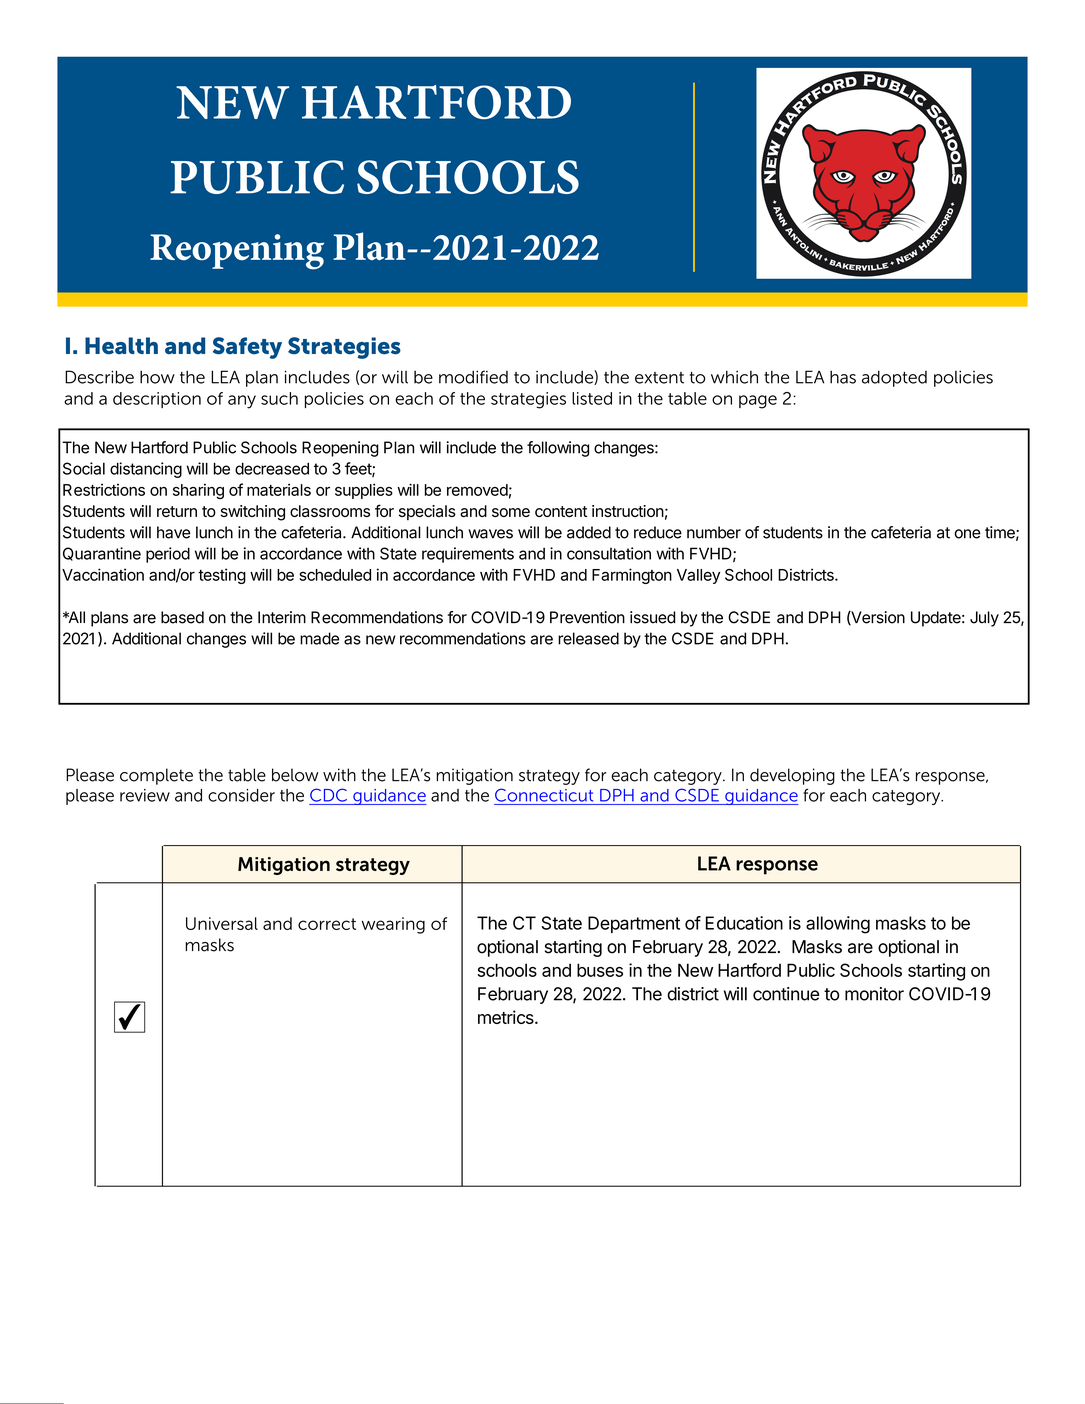 Image resolution: width=1085 pixels, height=1404 pixels. What do you see at coordinates (327, 924) in the document?
I see `correct` at bounding box center [327, 924].
